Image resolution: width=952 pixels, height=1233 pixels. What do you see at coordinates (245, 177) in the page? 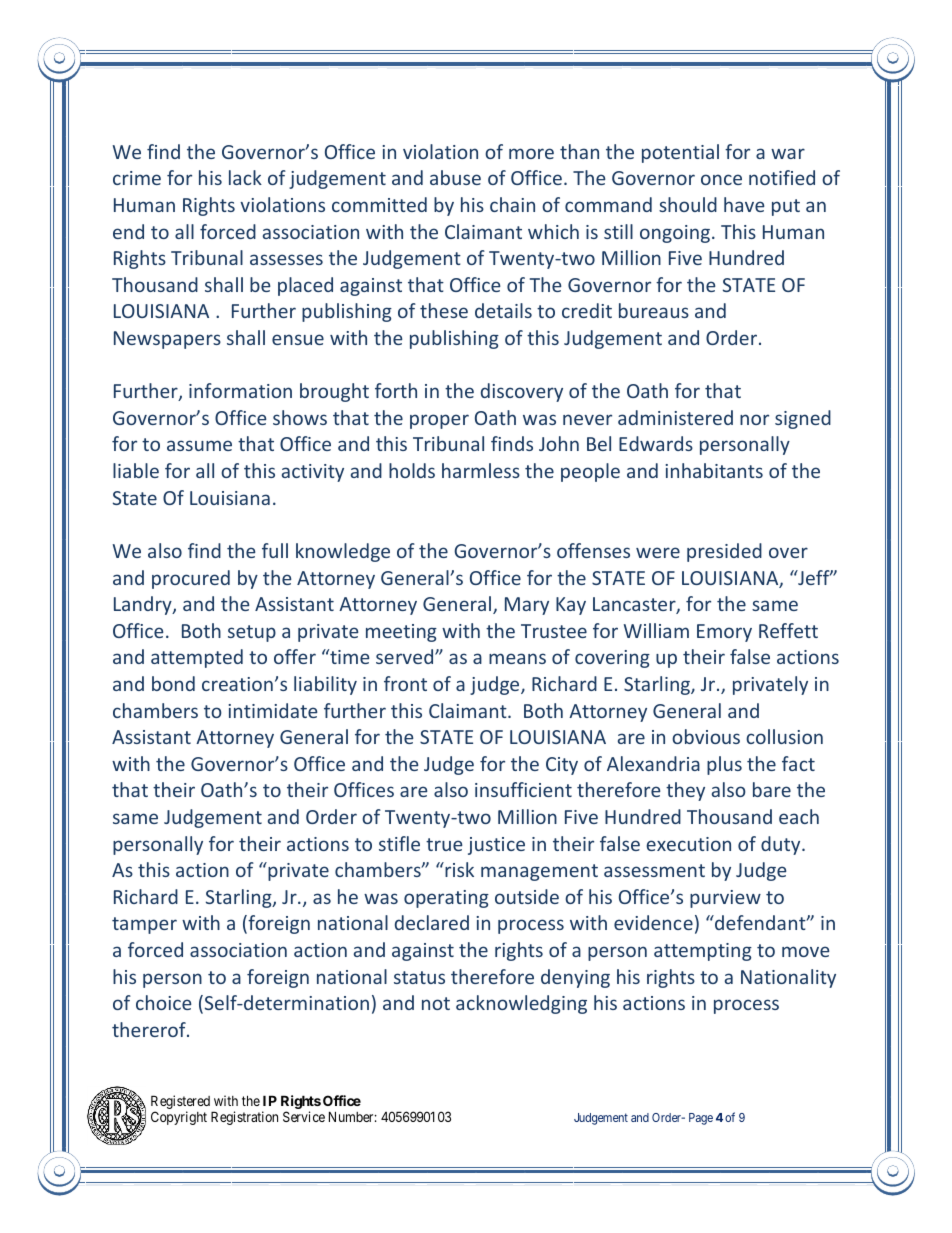
I see `lack` at bounding box center [245, 177].
